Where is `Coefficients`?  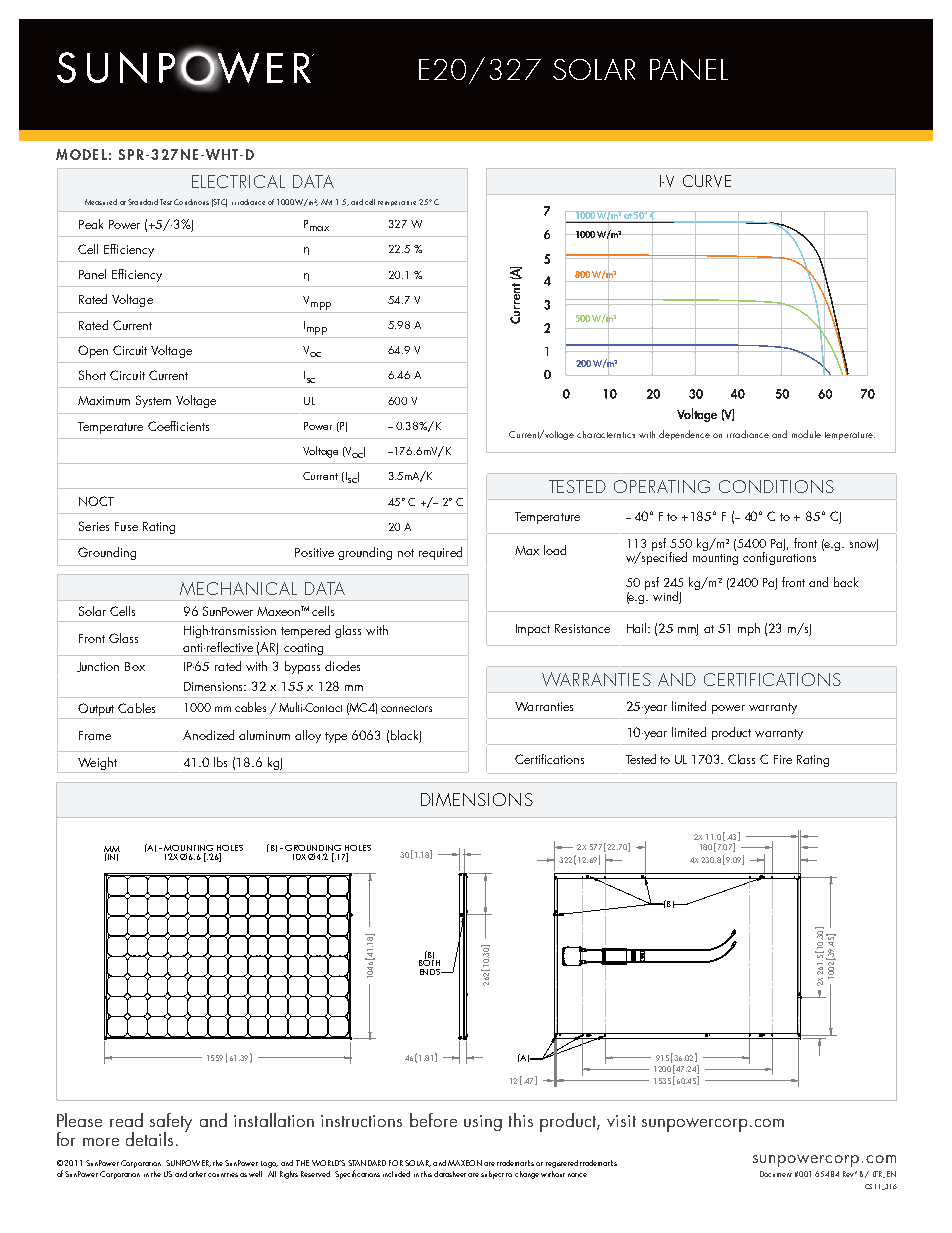
Coefficients is located at coordinates (178, 426).
